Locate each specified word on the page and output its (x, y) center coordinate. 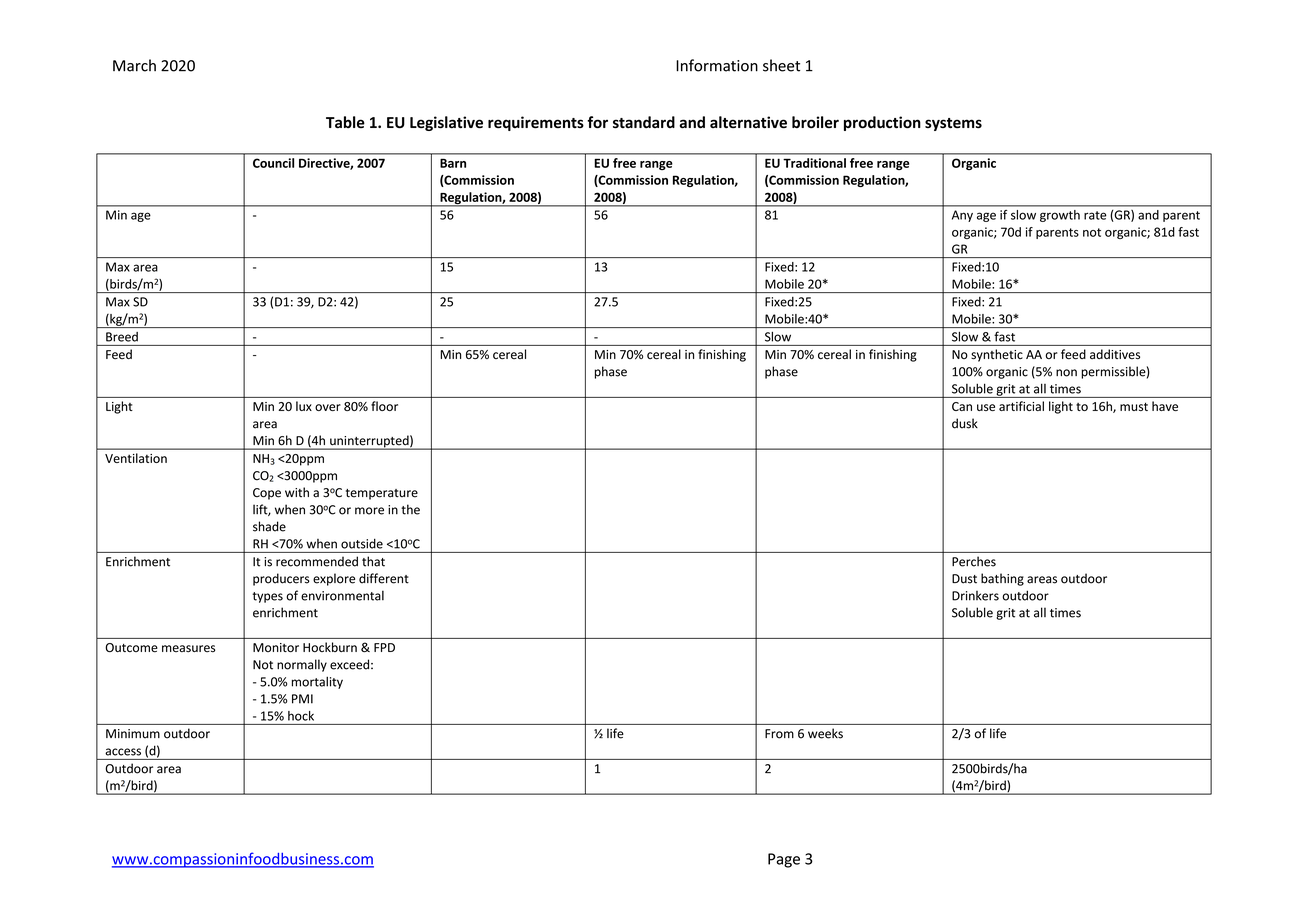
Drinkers (975, 596)
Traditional (814, 163)
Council (273, 163)
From (779, 734)
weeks (825, 733)
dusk (965, 423)
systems (953, 124)
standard (644, 122)
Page (784, 860)
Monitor (276, 648)
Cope (267, 494)
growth (1060, 216)
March (134, 65)
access (123, 752)
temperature (382, 494)
